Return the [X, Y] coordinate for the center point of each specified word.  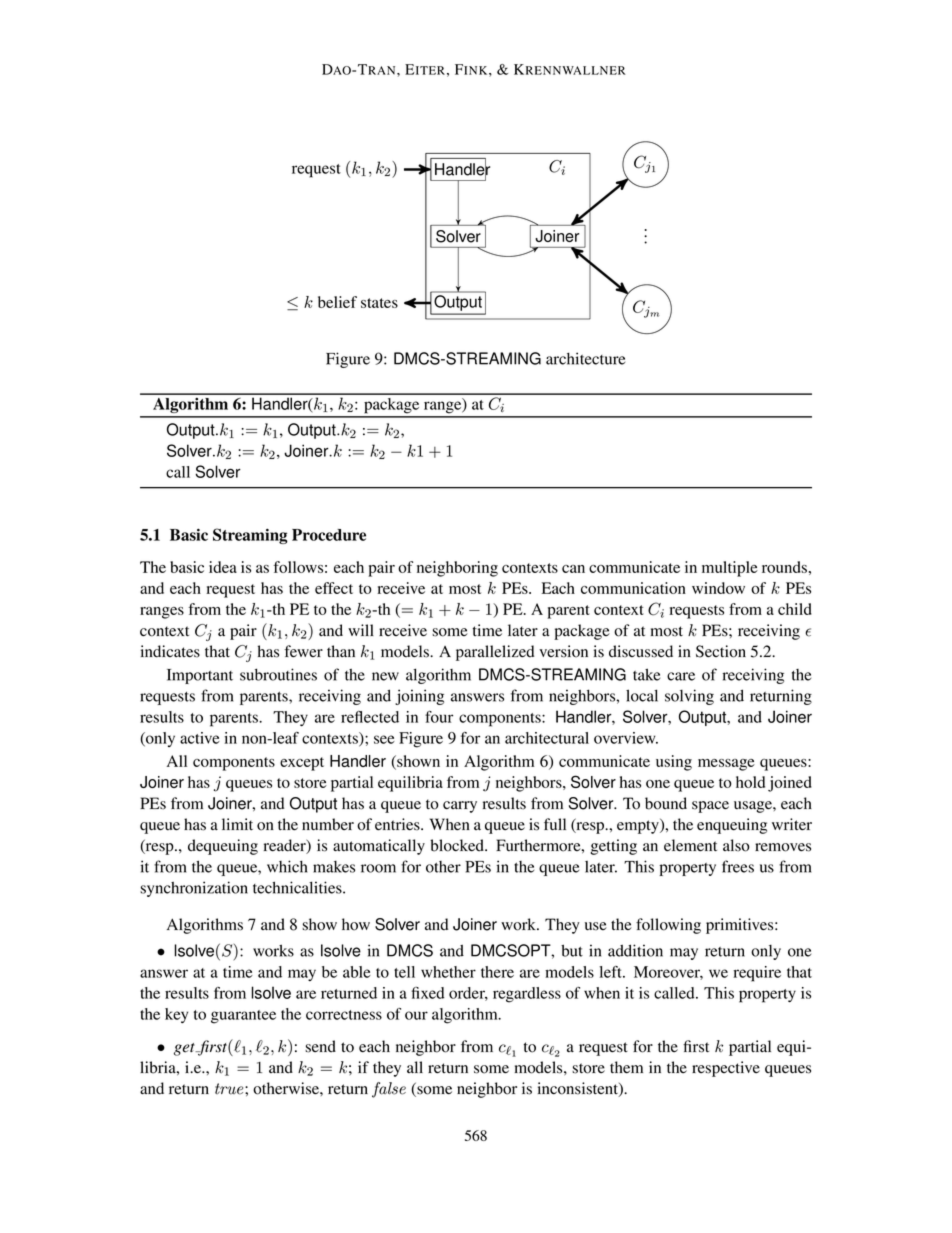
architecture [585, 358]
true [230, 1089]
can [573, 569]
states [379, 303]
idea [223, 567]
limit [237, 824]
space [710, 807]
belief [337, 302]
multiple [730, 569]
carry [460, 807]
